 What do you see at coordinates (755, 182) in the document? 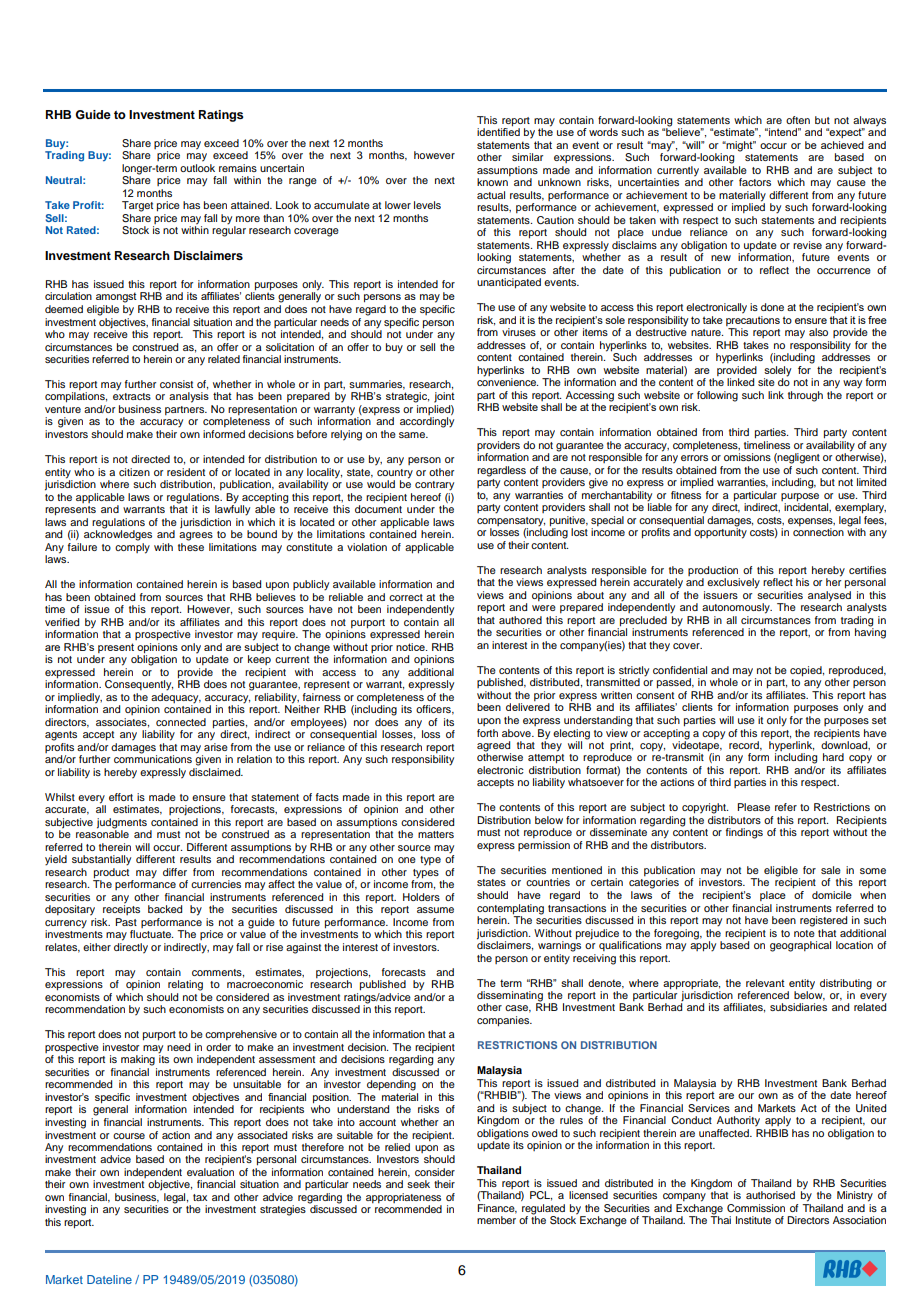
I see `factors` at bounding box center [755, 182].
